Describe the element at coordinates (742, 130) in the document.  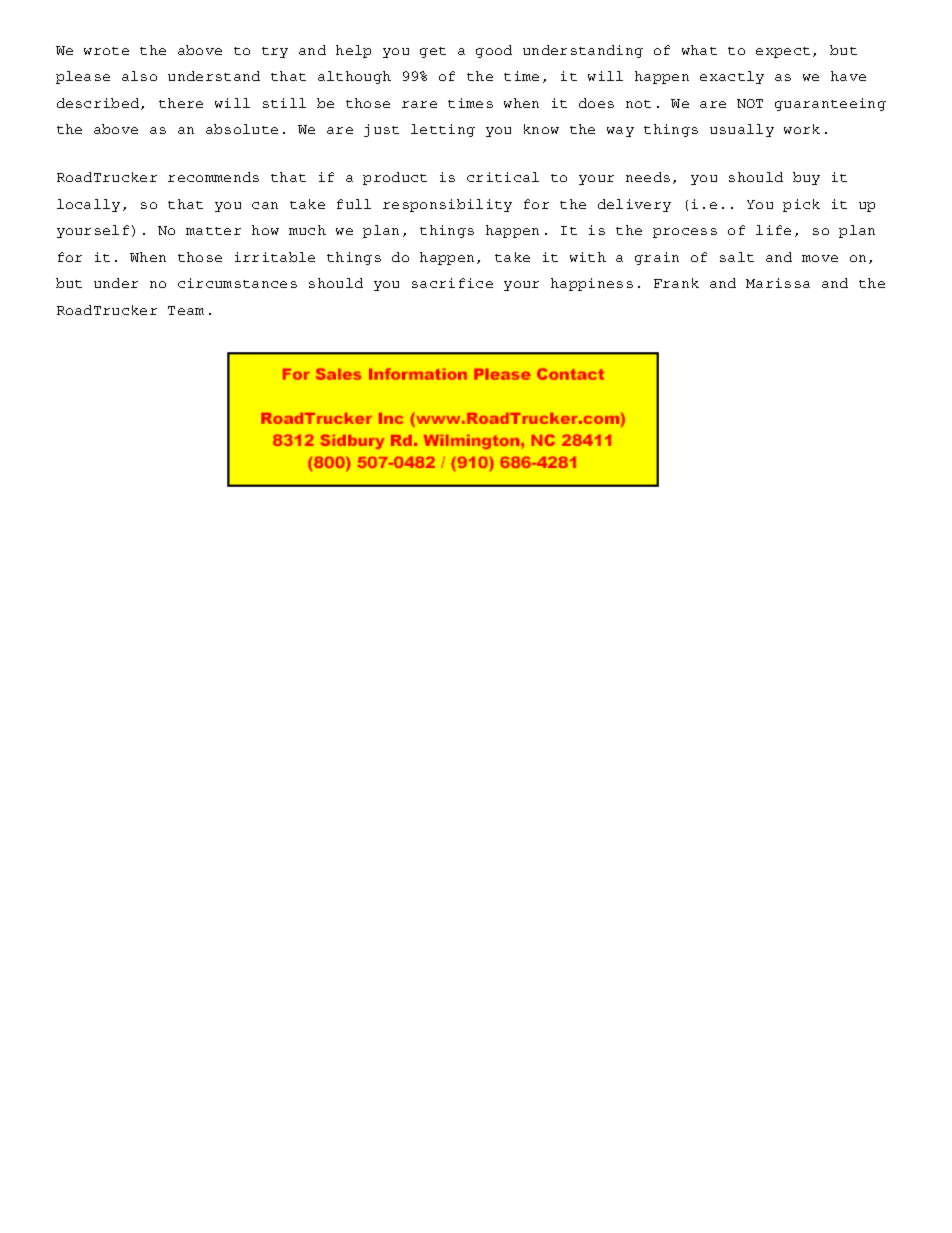
I see `usually` at that location.
